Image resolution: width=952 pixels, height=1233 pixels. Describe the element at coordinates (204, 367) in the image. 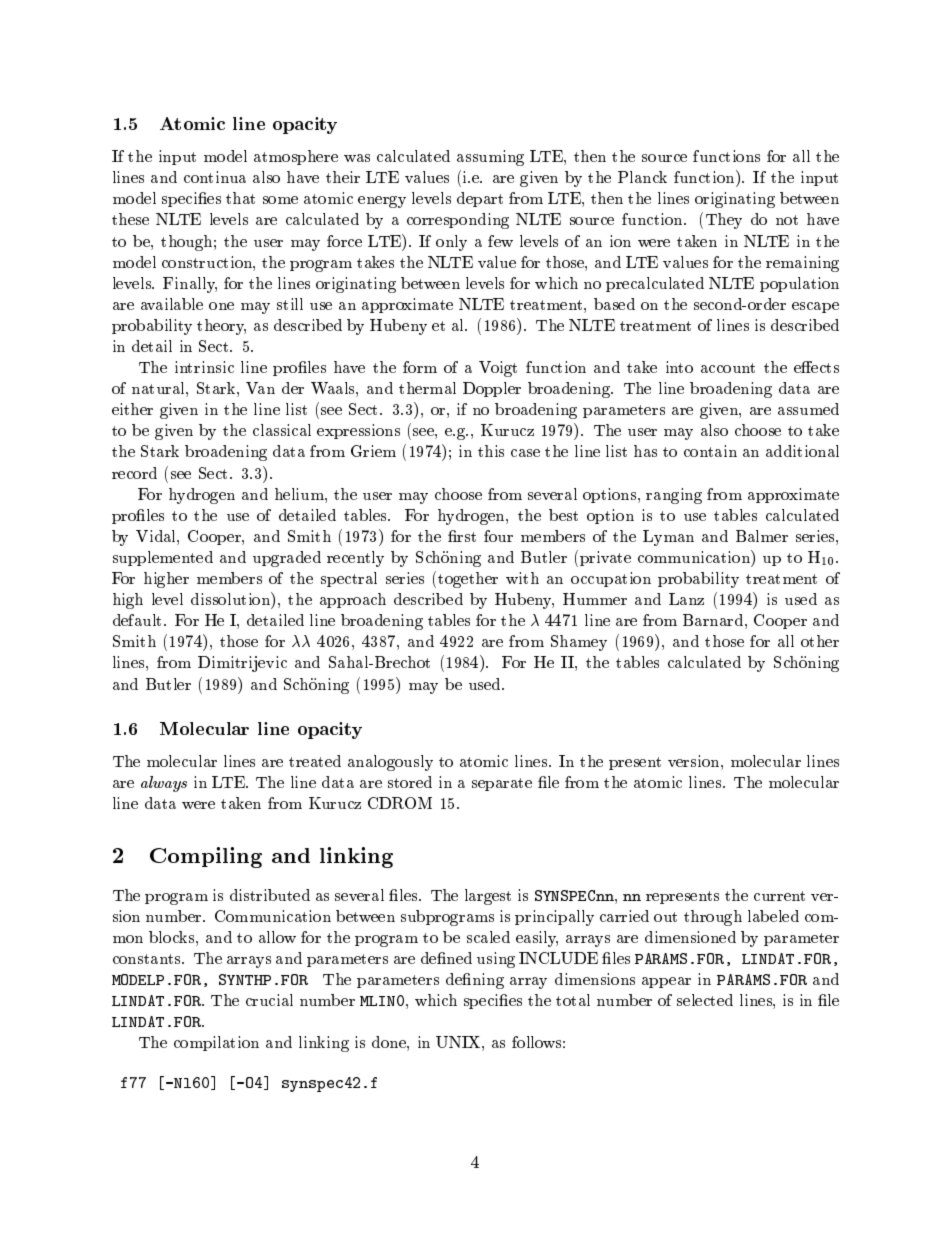

I see `intrinsic` at that location.
